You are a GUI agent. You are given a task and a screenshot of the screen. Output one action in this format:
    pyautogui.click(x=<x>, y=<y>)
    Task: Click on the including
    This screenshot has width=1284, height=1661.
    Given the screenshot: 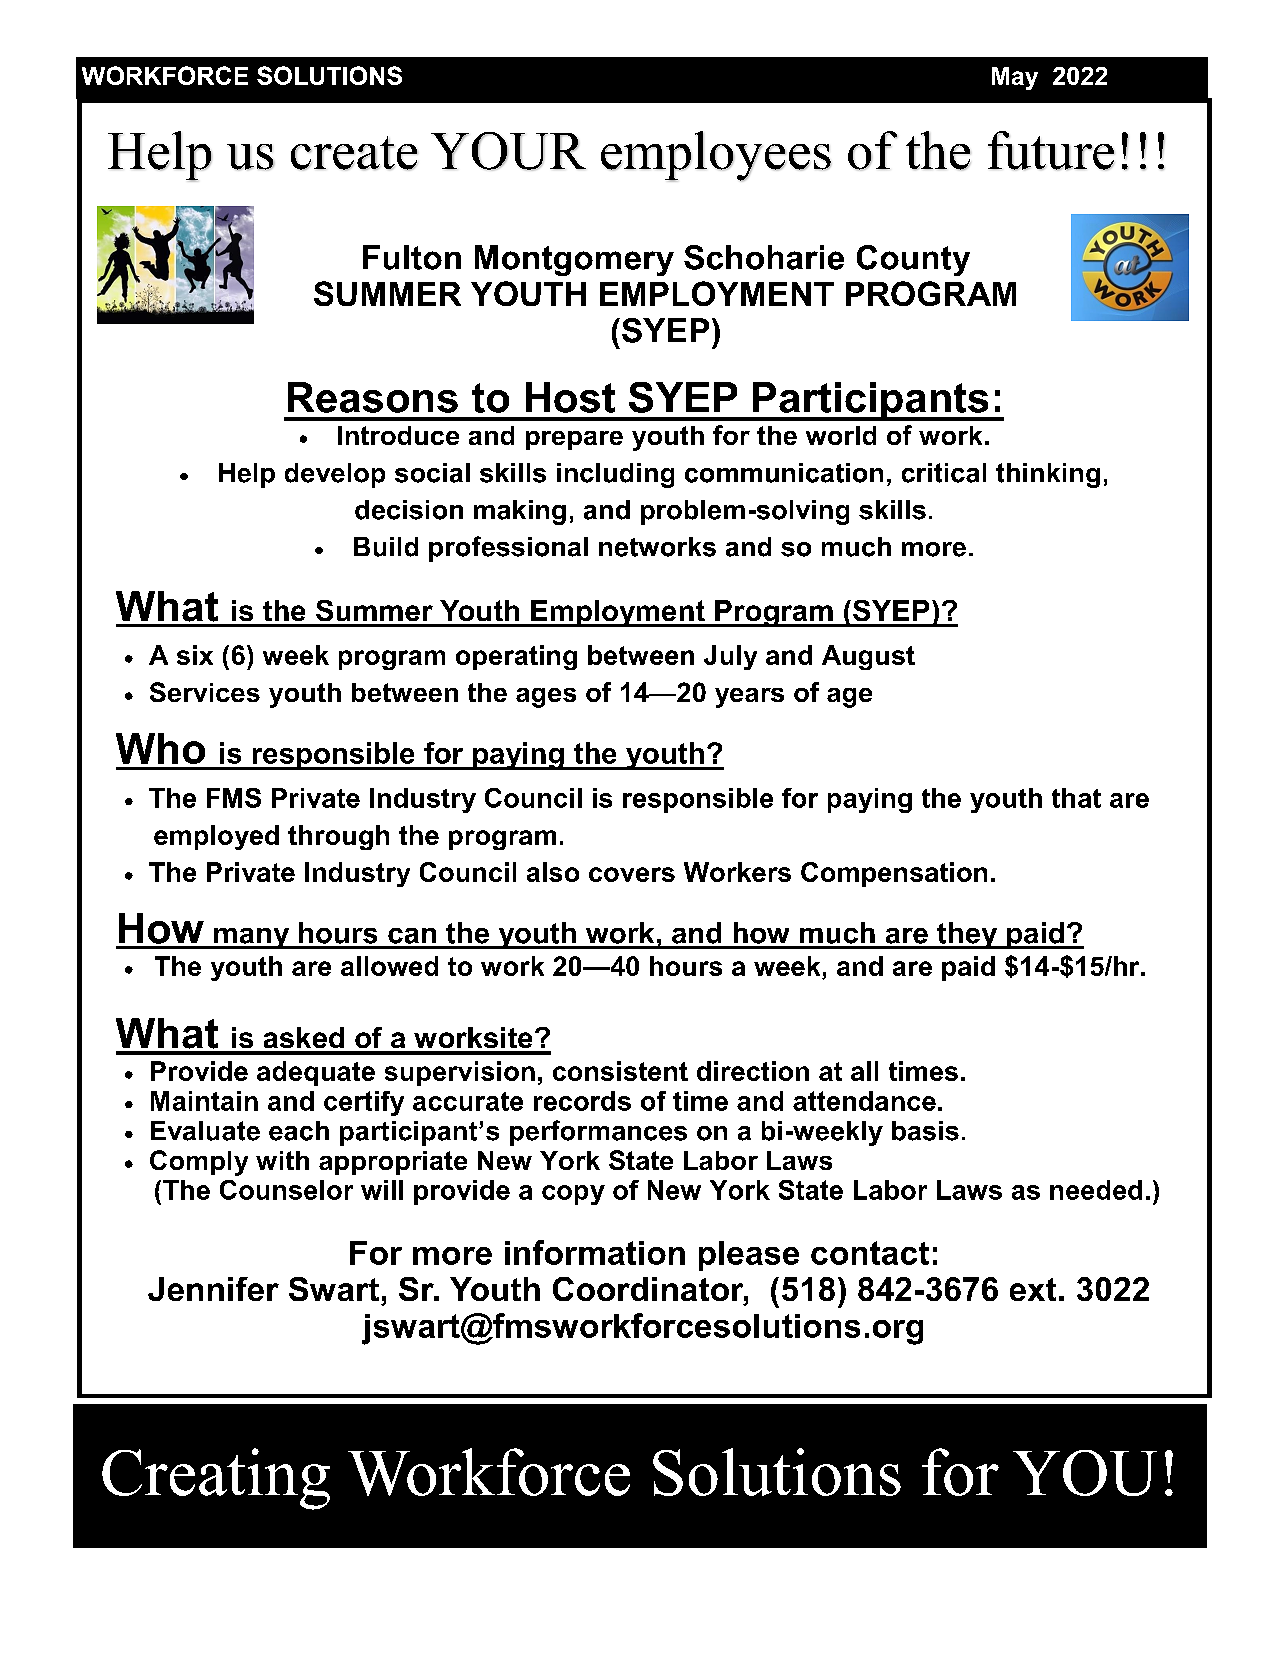 What is the action you would take?
    pyautogui.click(x=615, y=475)
